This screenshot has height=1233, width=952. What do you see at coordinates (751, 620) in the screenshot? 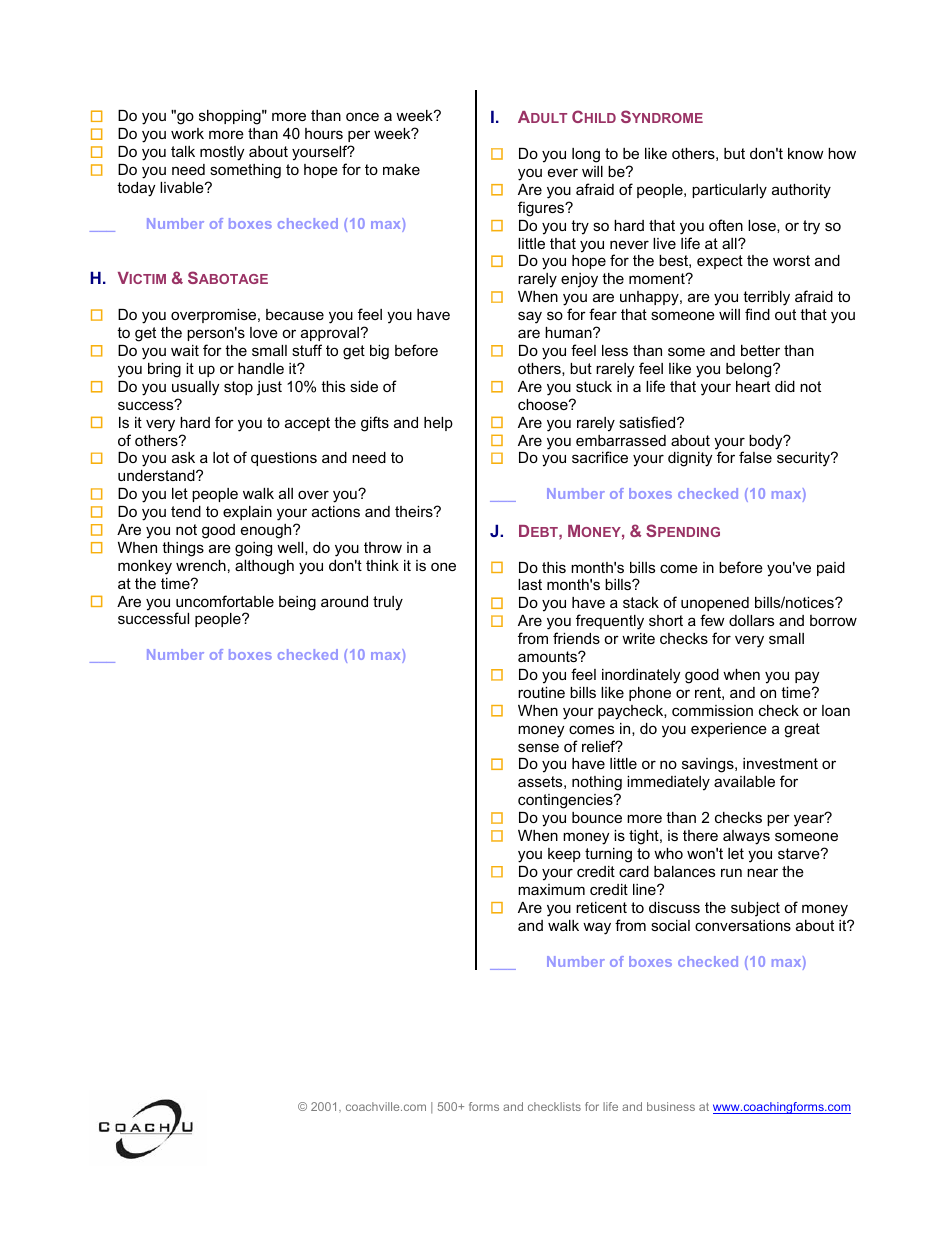
I see `dollars` at bounding box center [751, 620].
